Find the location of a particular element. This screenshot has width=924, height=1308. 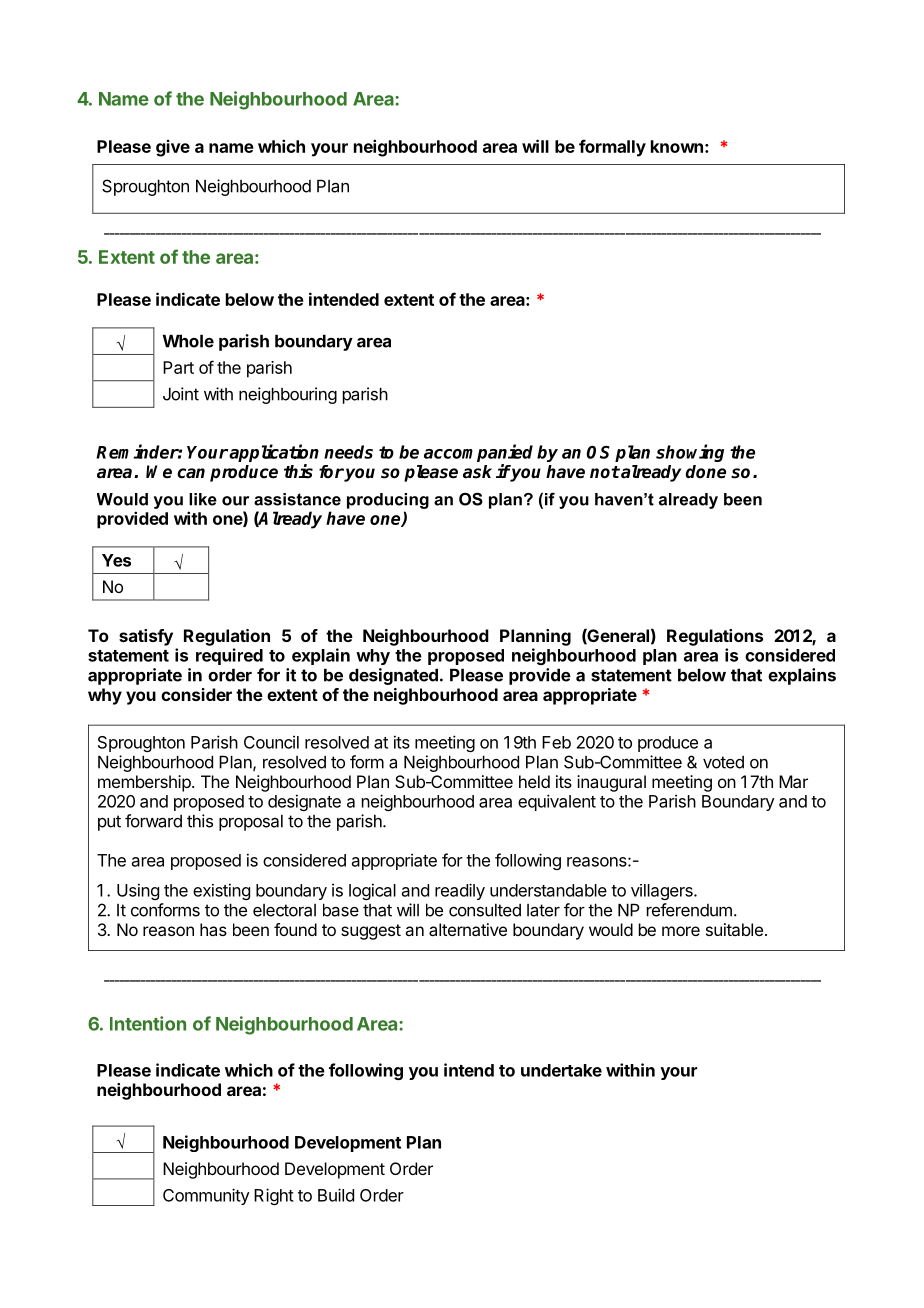

done is located at coordinates (706, 472).
